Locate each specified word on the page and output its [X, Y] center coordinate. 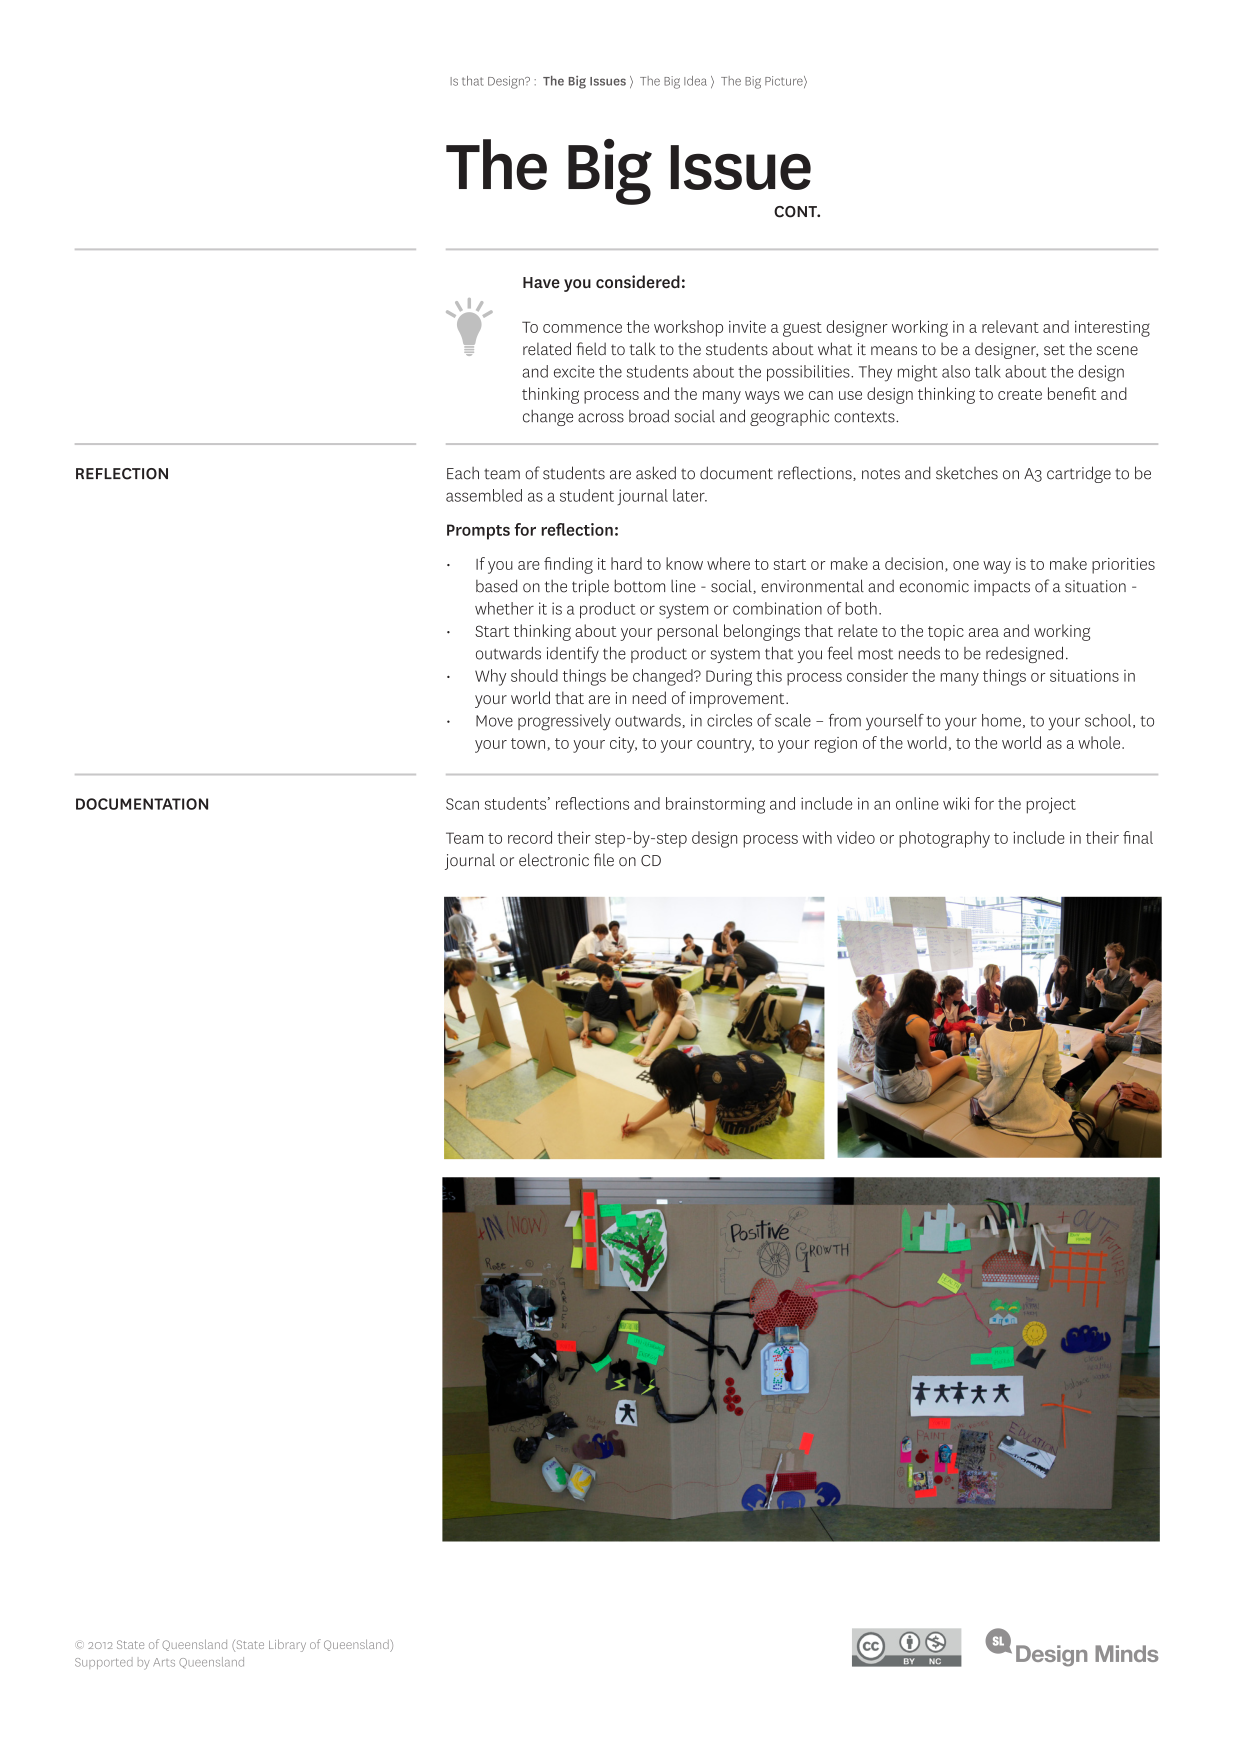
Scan [462, 804]
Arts [164, 1662]
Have [541, 282]
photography [944, 839]
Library [287, 1645]
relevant [1010, 326]
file [604, 859]
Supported [104, 1663]
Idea [695, 81]
